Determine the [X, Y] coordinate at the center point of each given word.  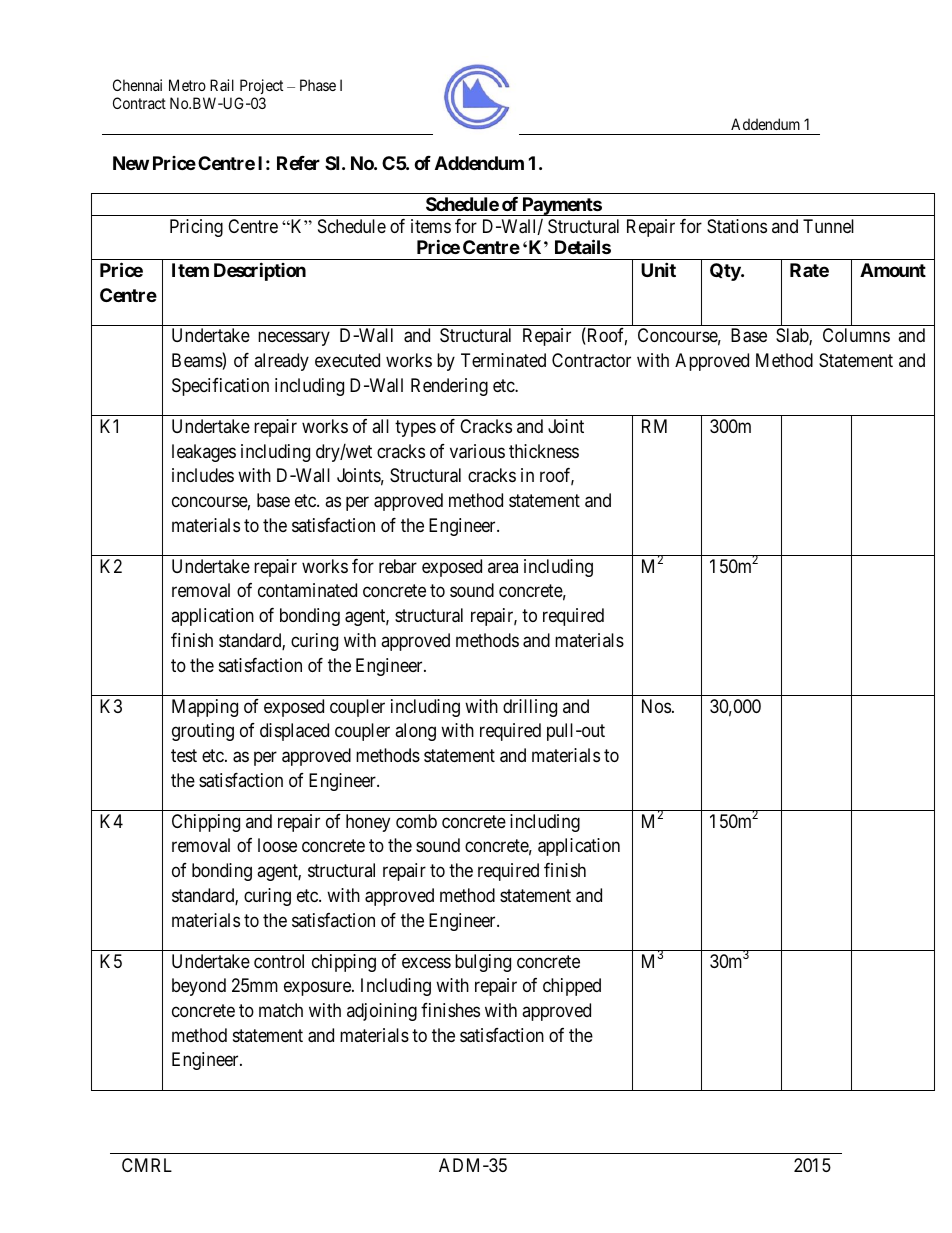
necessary [294, 339]
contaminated [307, 590]
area [503, 567]
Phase [318, 85]
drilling [530, 708]
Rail [222, 85]
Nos [656, 706]
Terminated [503, 360]
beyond [199, 987]
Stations [737, 226]
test [184, 755]
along [415, 732]
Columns [856, 335]
